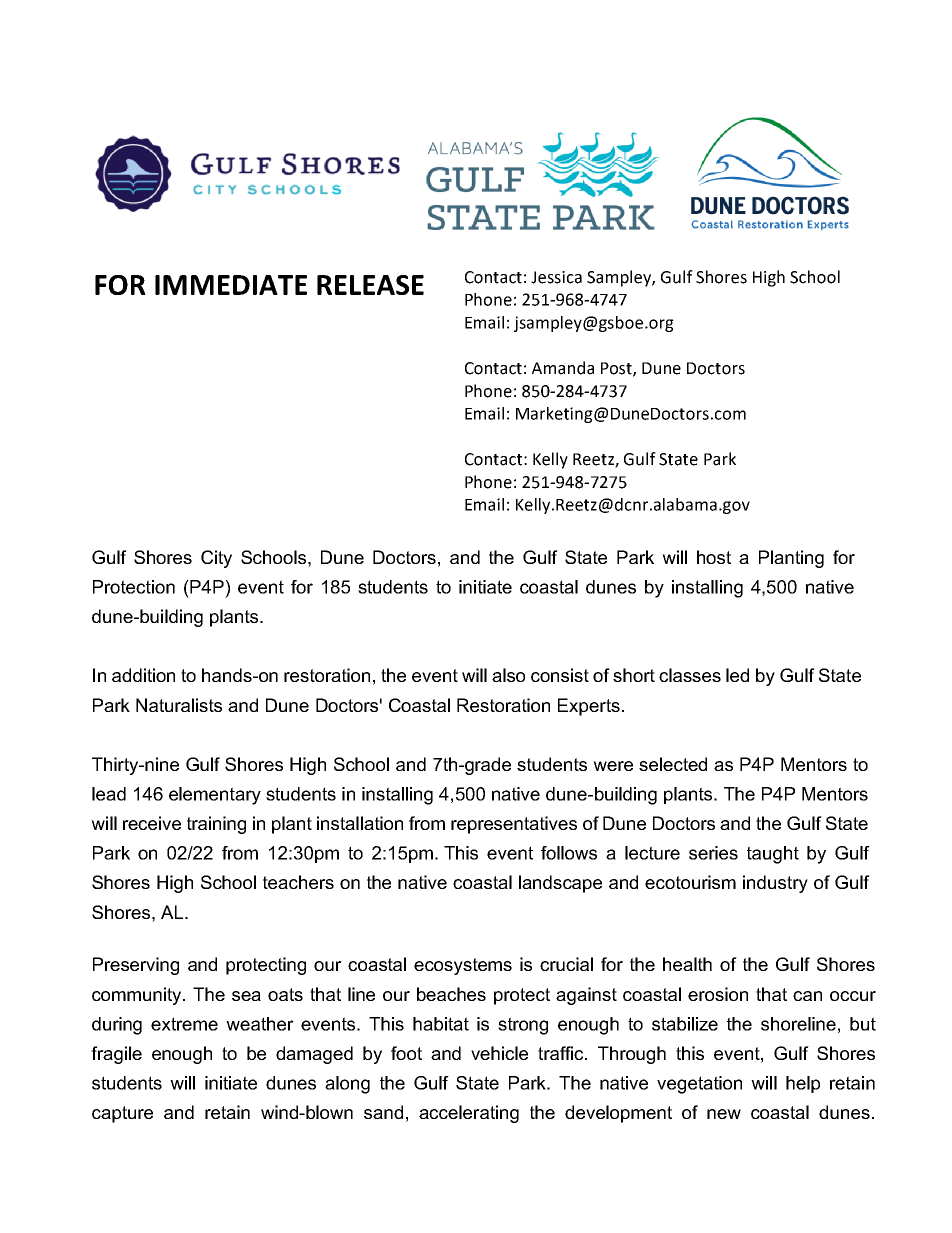 The height and width of the screenshot is (1233, 952). I want to click on Naturalists, so click(179, 705).
